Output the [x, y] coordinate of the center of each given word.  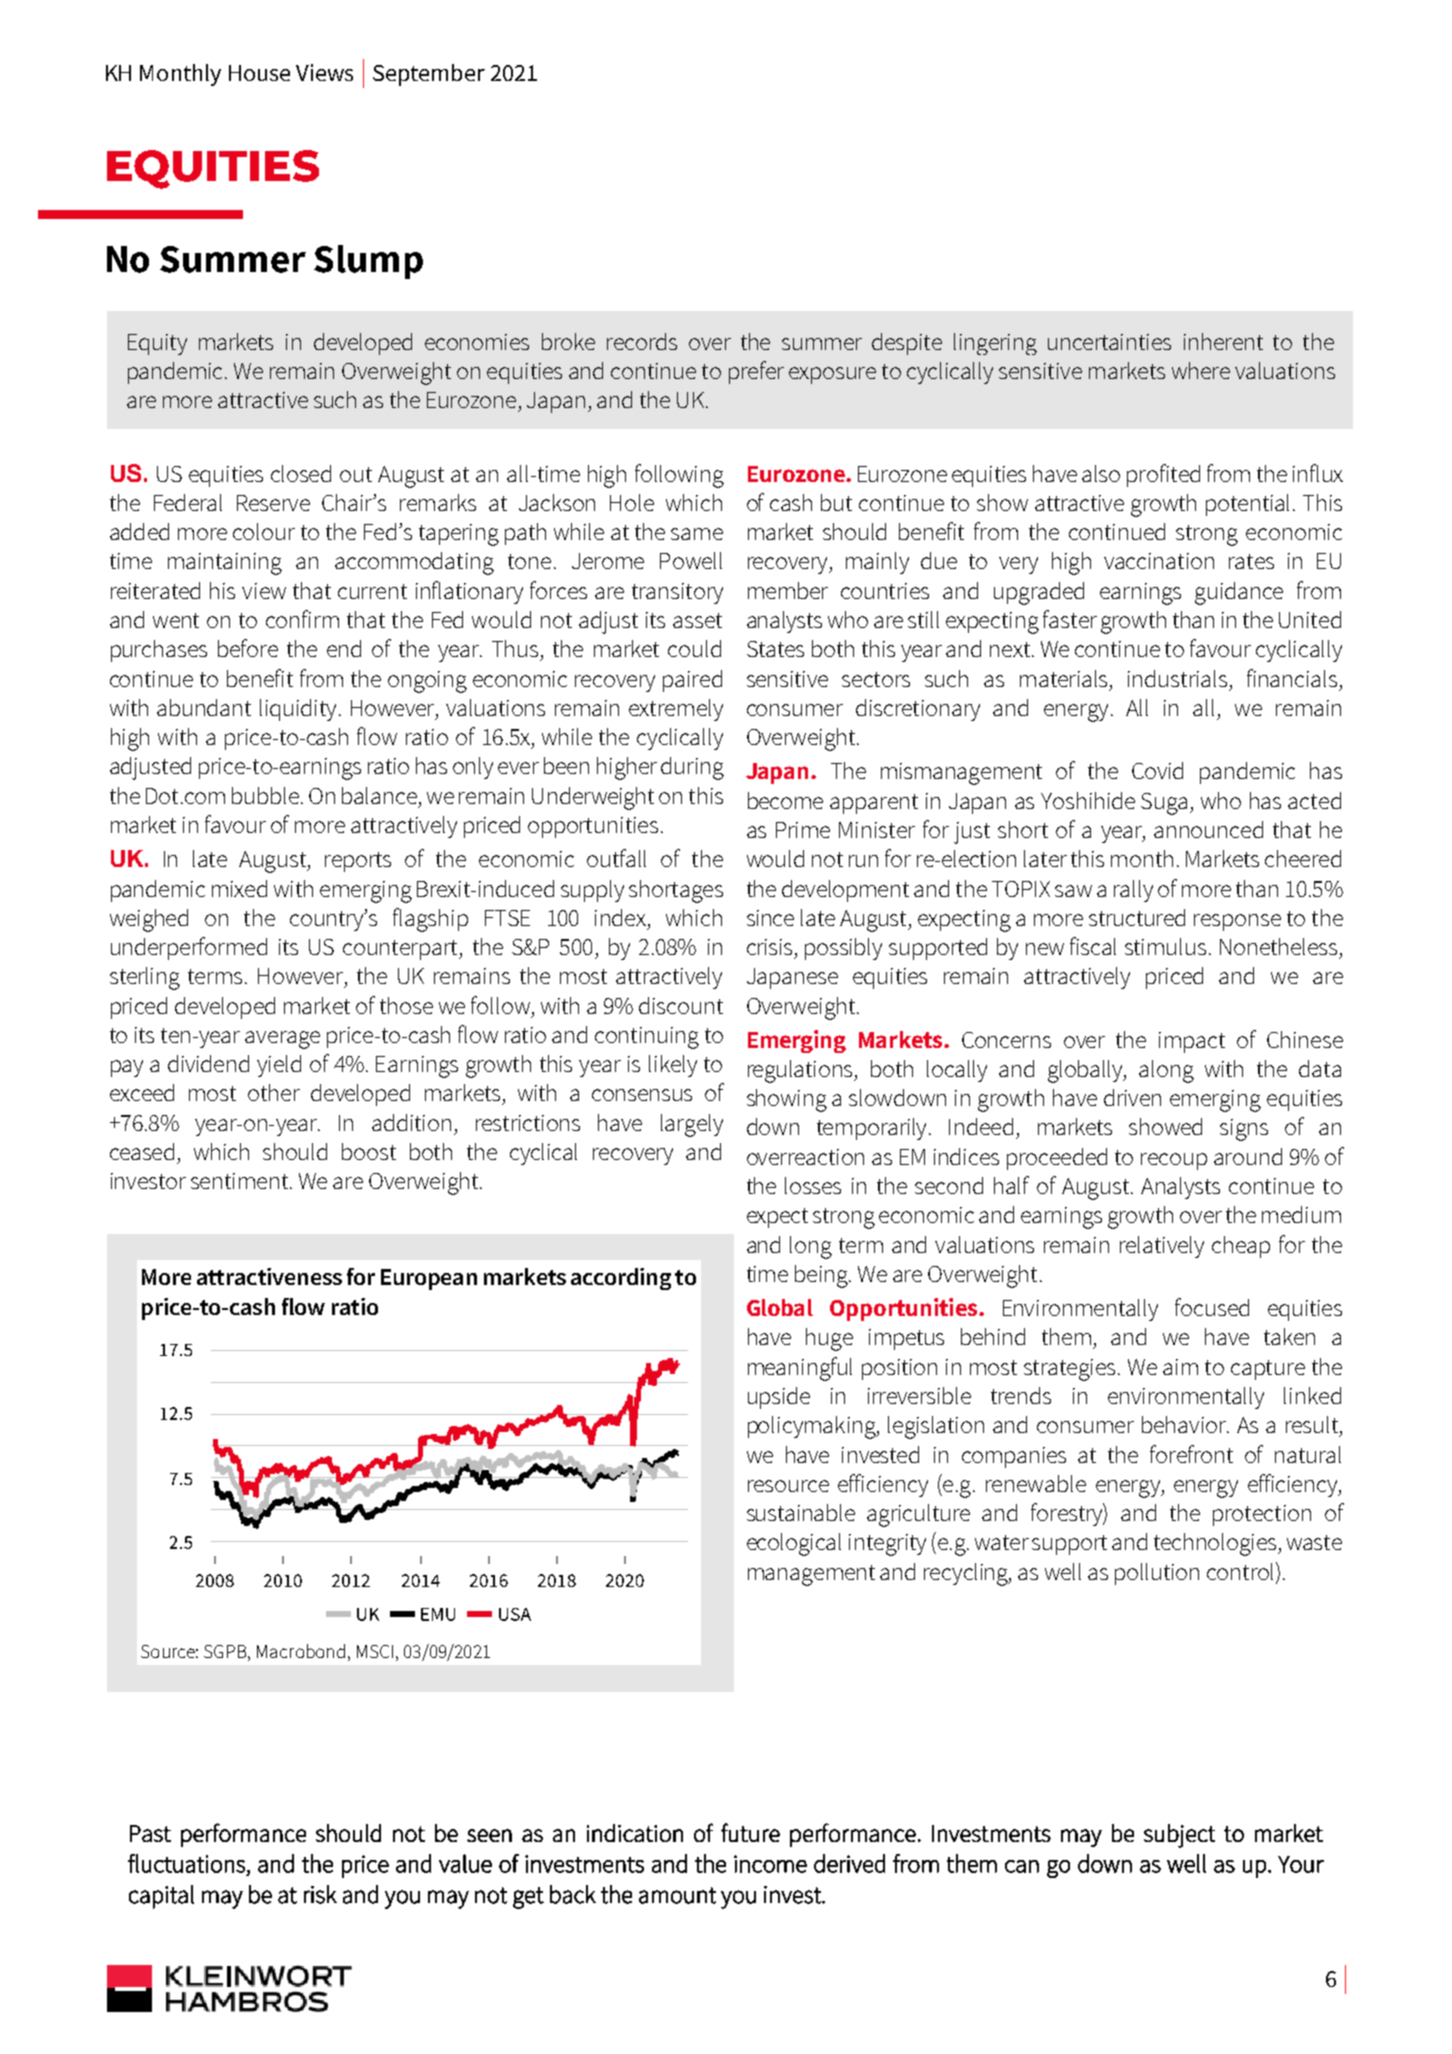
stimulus [1165, 946]
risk [320, 1894]
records [642, 341]
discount [681, 1005]
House [259, 73]
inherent [1223, 341]
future [750, 1832]
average [282, 1040]
